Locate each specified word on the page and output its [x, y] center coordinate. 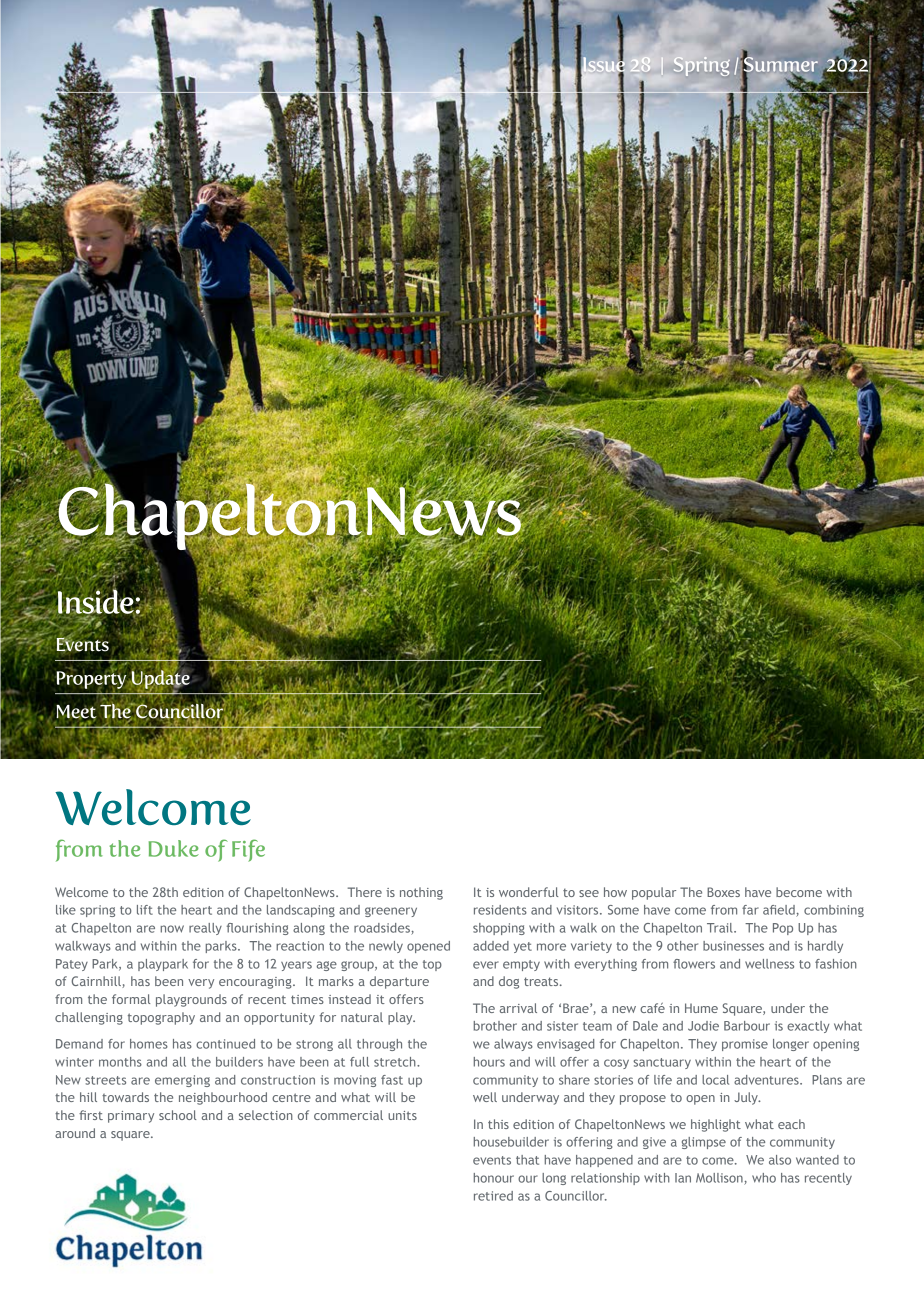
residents [500, 910]
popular [654, 893]
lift [145, 910]
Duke [174, 848]
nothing [421, 893]
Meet [77, 713]
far [750, 910]
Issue [603, 64]
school [177, 1115]
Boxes [723, 892]
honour [494, 1178]
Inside [96, 602]
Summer [779, 64]
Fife [248, 850]
